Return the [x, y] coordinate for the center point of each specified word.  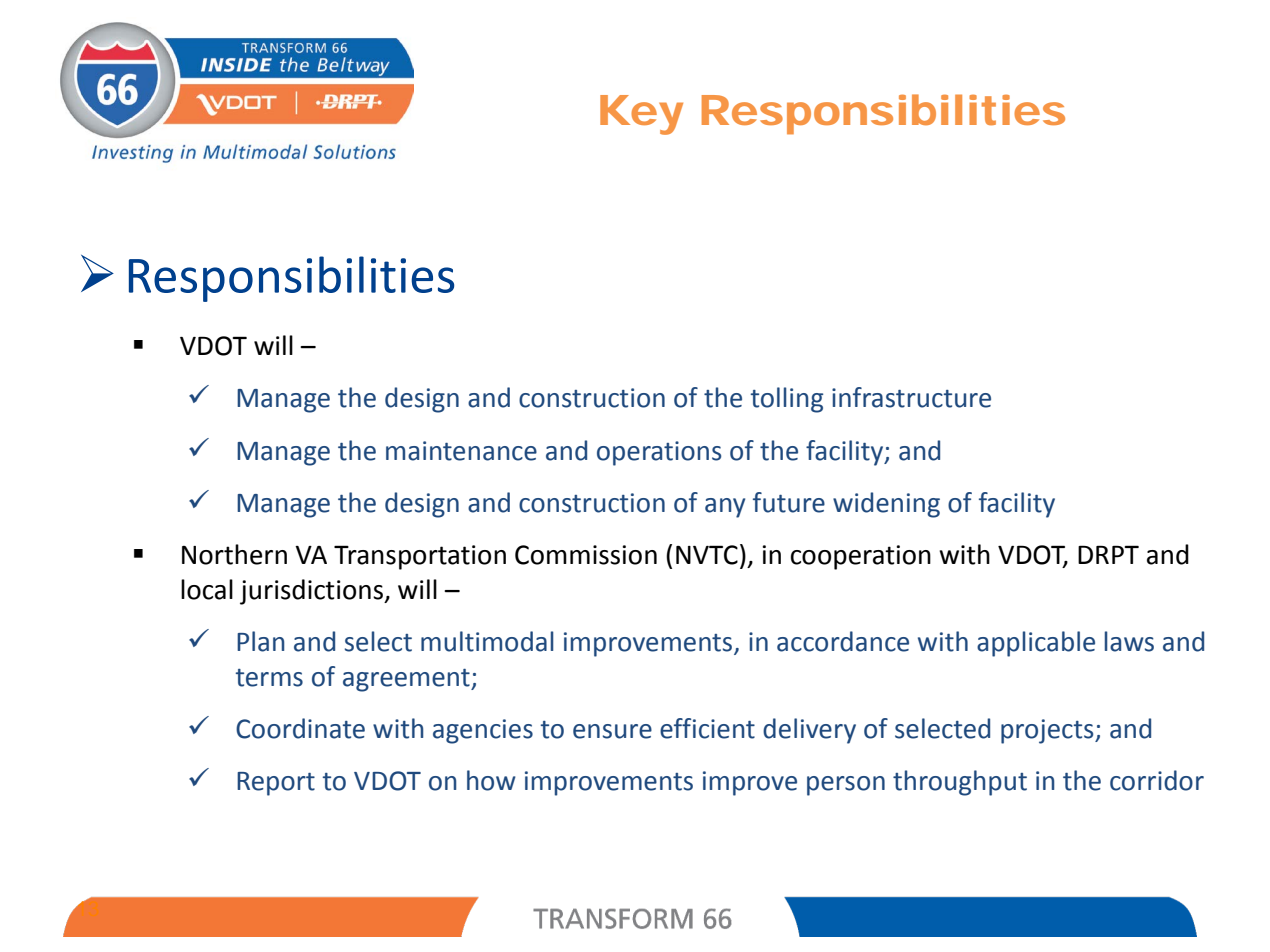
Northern [234, 554]
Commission [586, 555]
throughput [960, 783]
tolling [787, 400]
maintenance [461, 451]
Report [276, 784]
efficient [707, 728]
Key [641, 115]
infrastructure [911, 397]
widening [886, 505]
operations [659, 453]
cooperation [861, 557]
